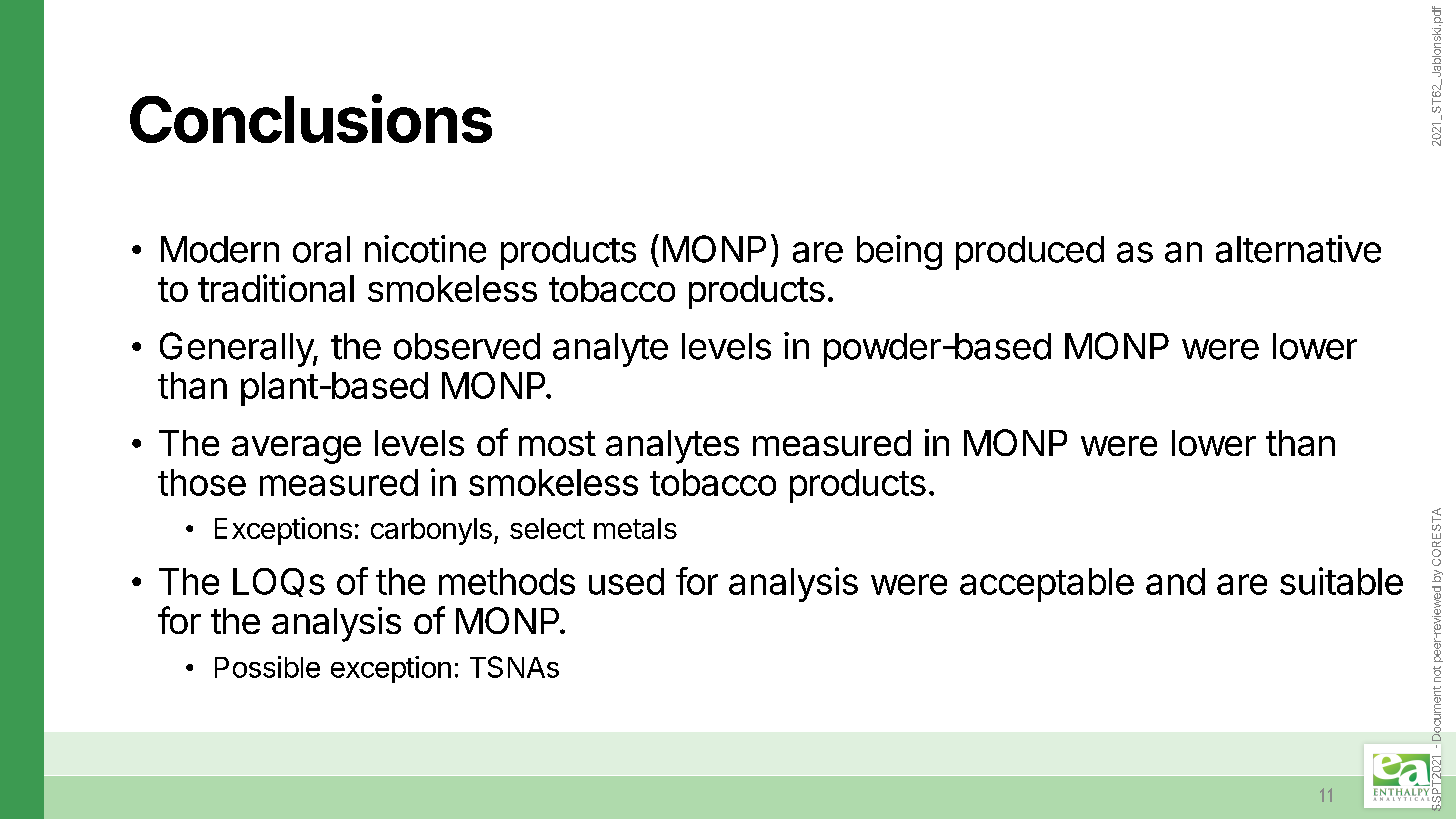 The width and height of the screenshot is (1456, 819). What do you see at coordinates (1341, 581) in the screenshot?
I see `suitable` at bounding box center [1341, 581].
